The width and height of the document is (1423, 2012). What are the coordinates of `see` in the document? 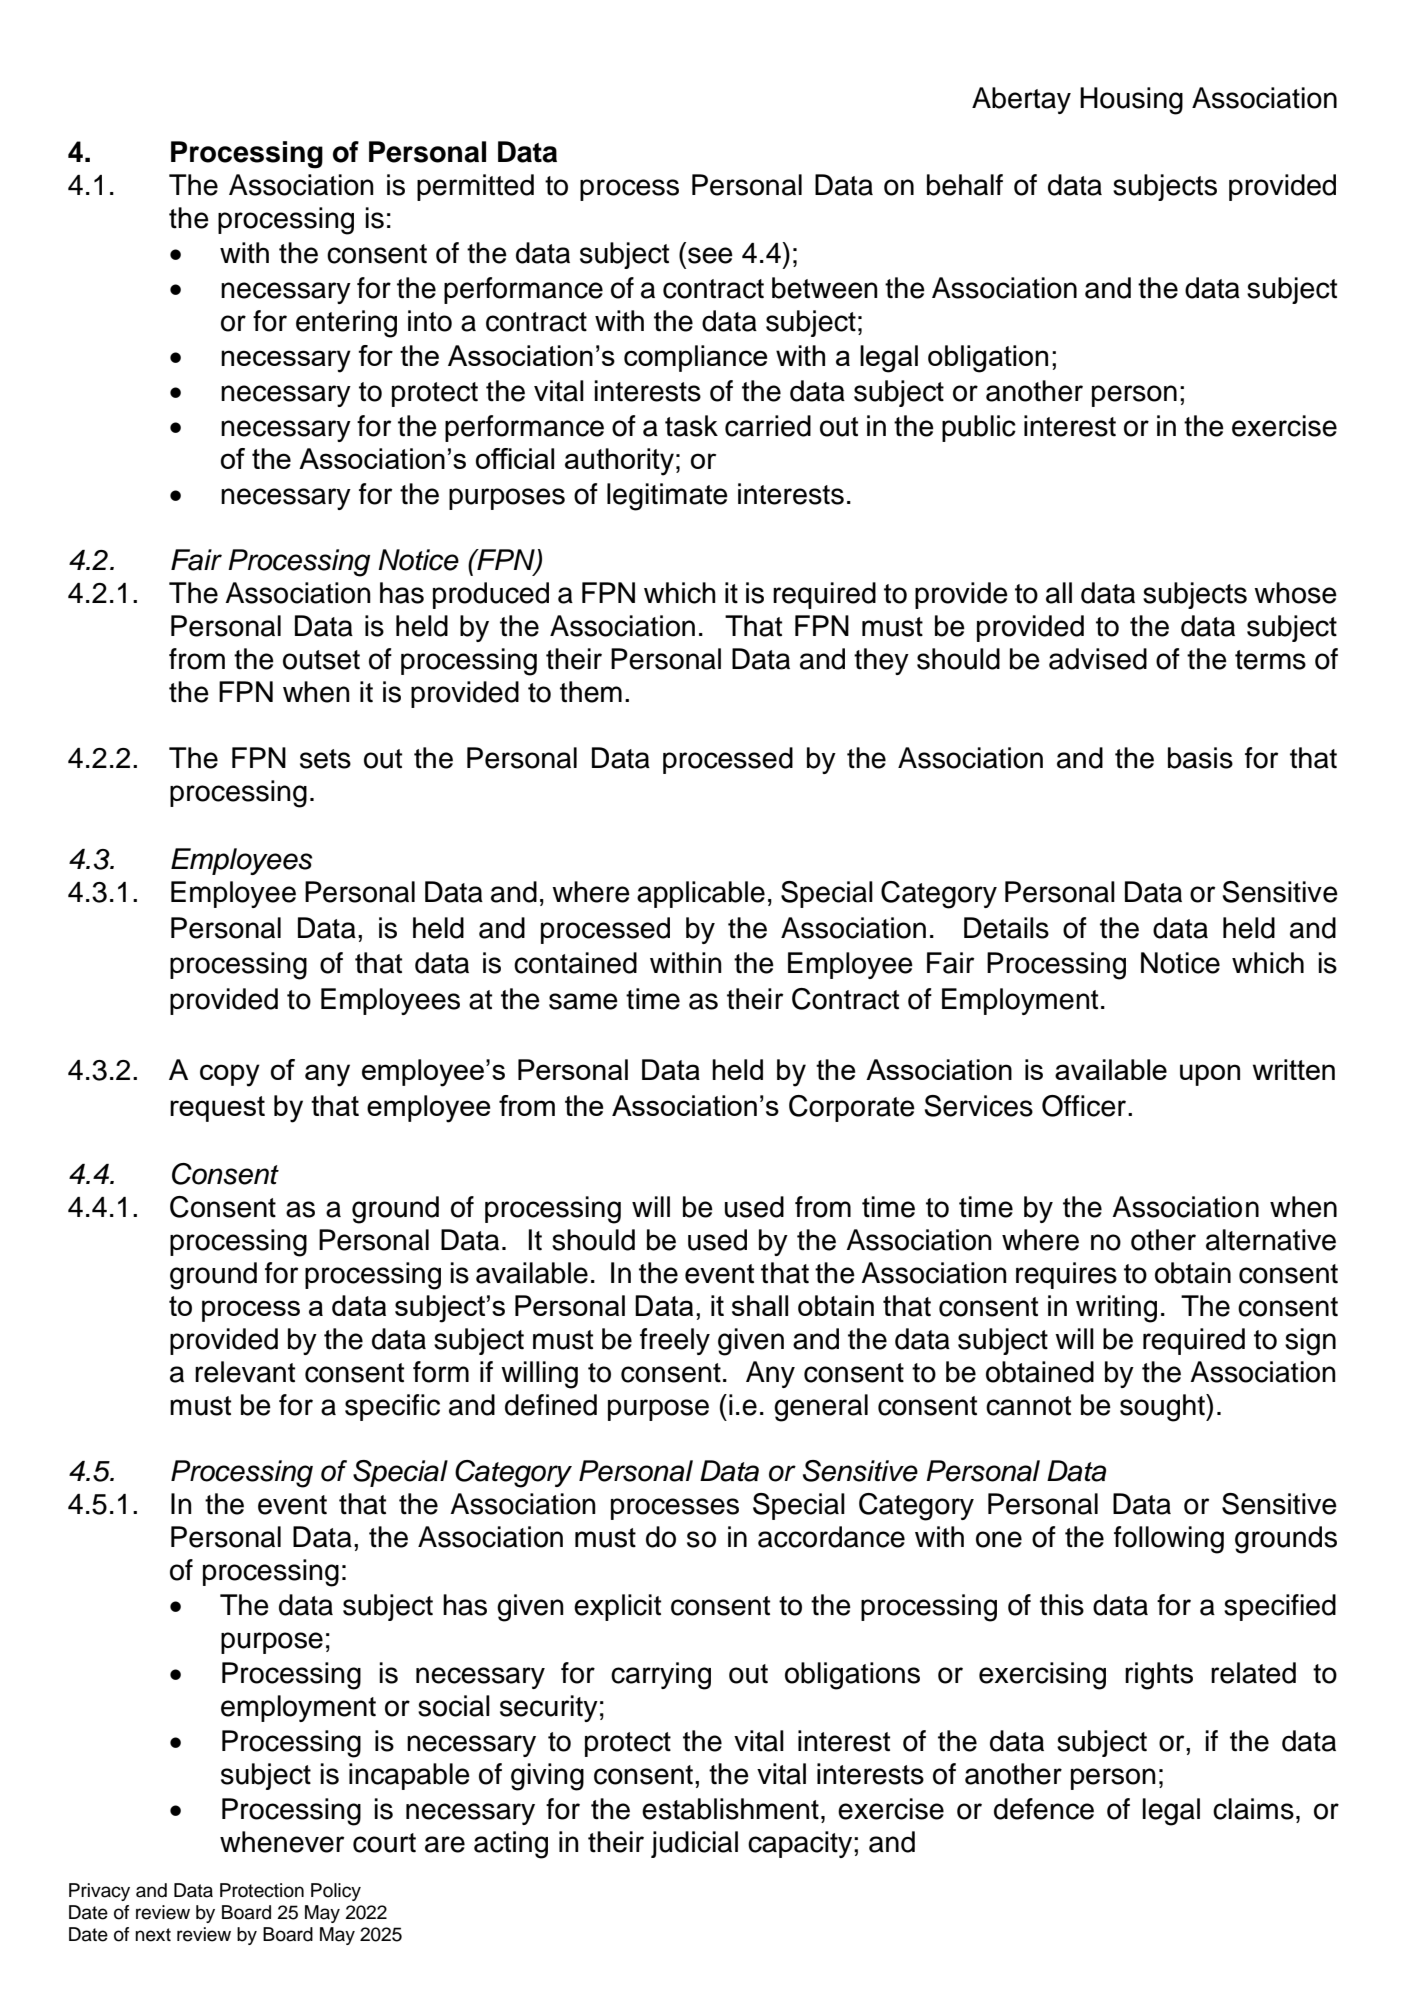 It's located at (710, 255).
